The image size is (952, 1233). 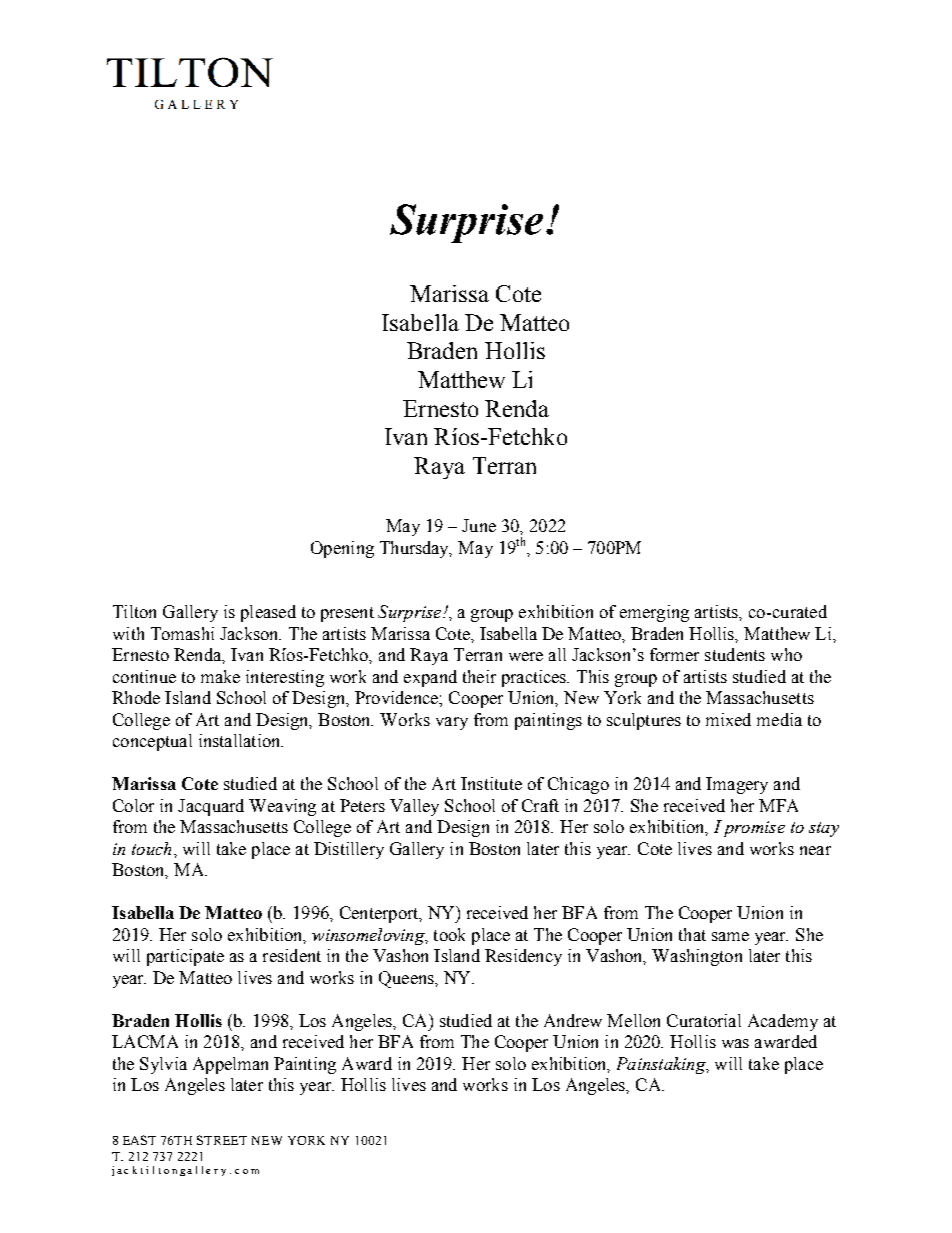 I want to click on Valley, so click(x=414, y=807).
